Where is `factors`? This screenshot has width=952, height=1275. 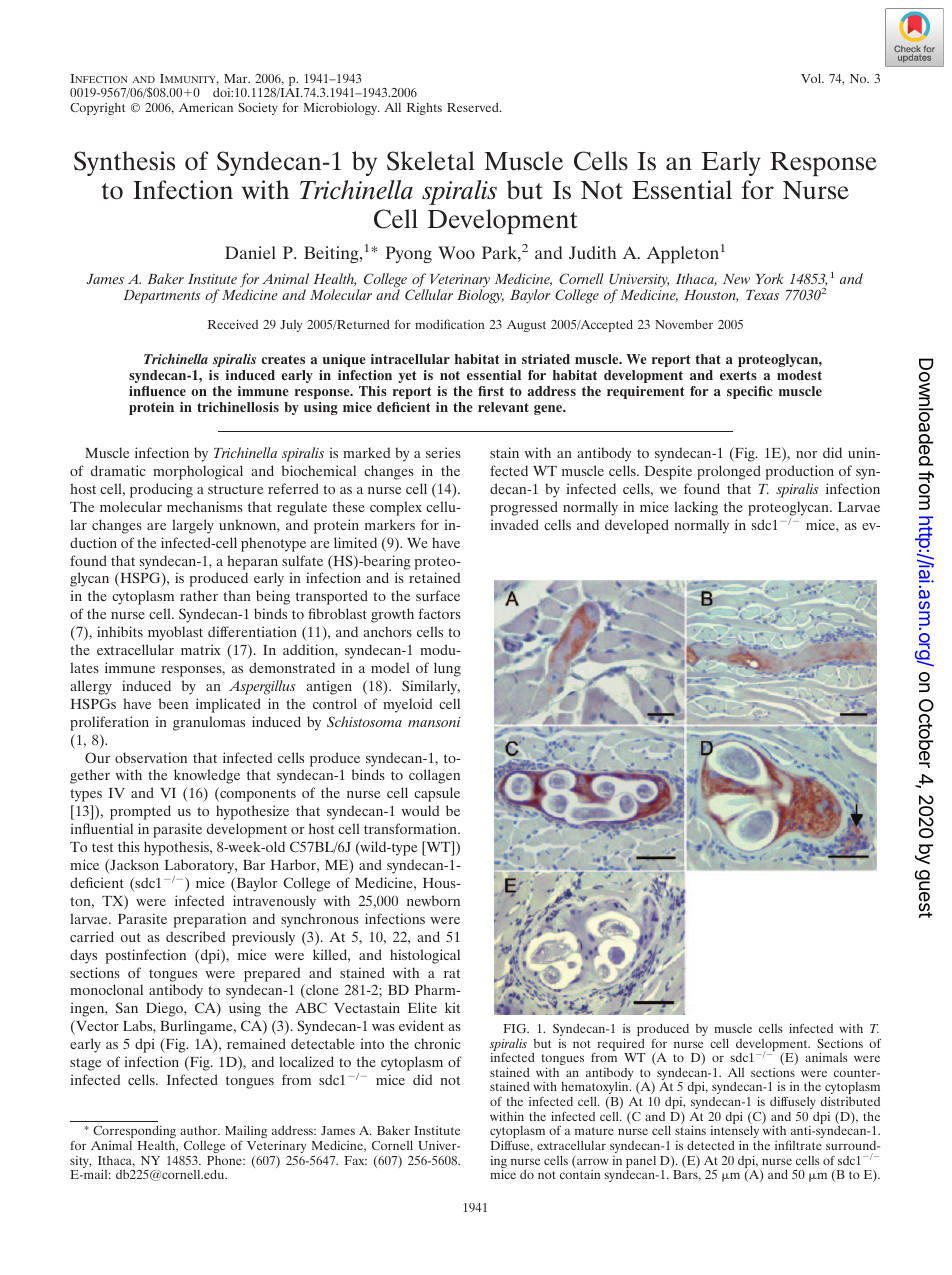 factors is located at coordinates (439, 613).
